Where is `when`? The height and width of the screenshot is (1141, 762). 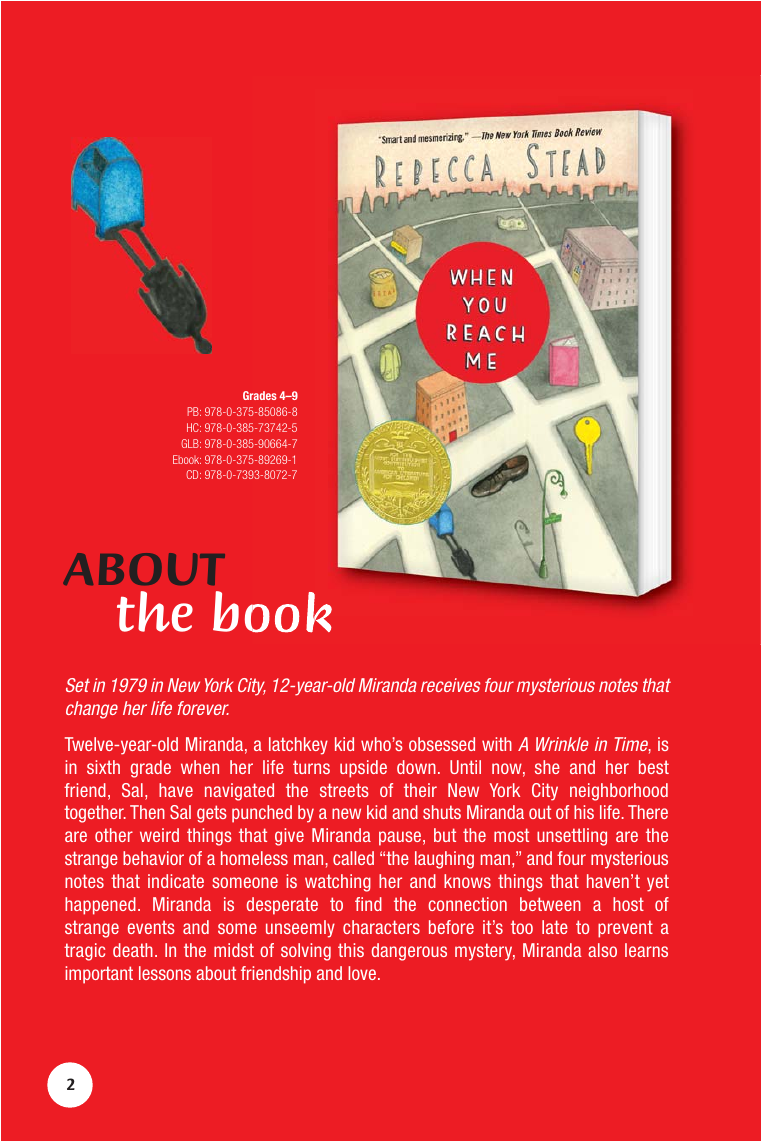
when is located at coordinates (200, 767).
